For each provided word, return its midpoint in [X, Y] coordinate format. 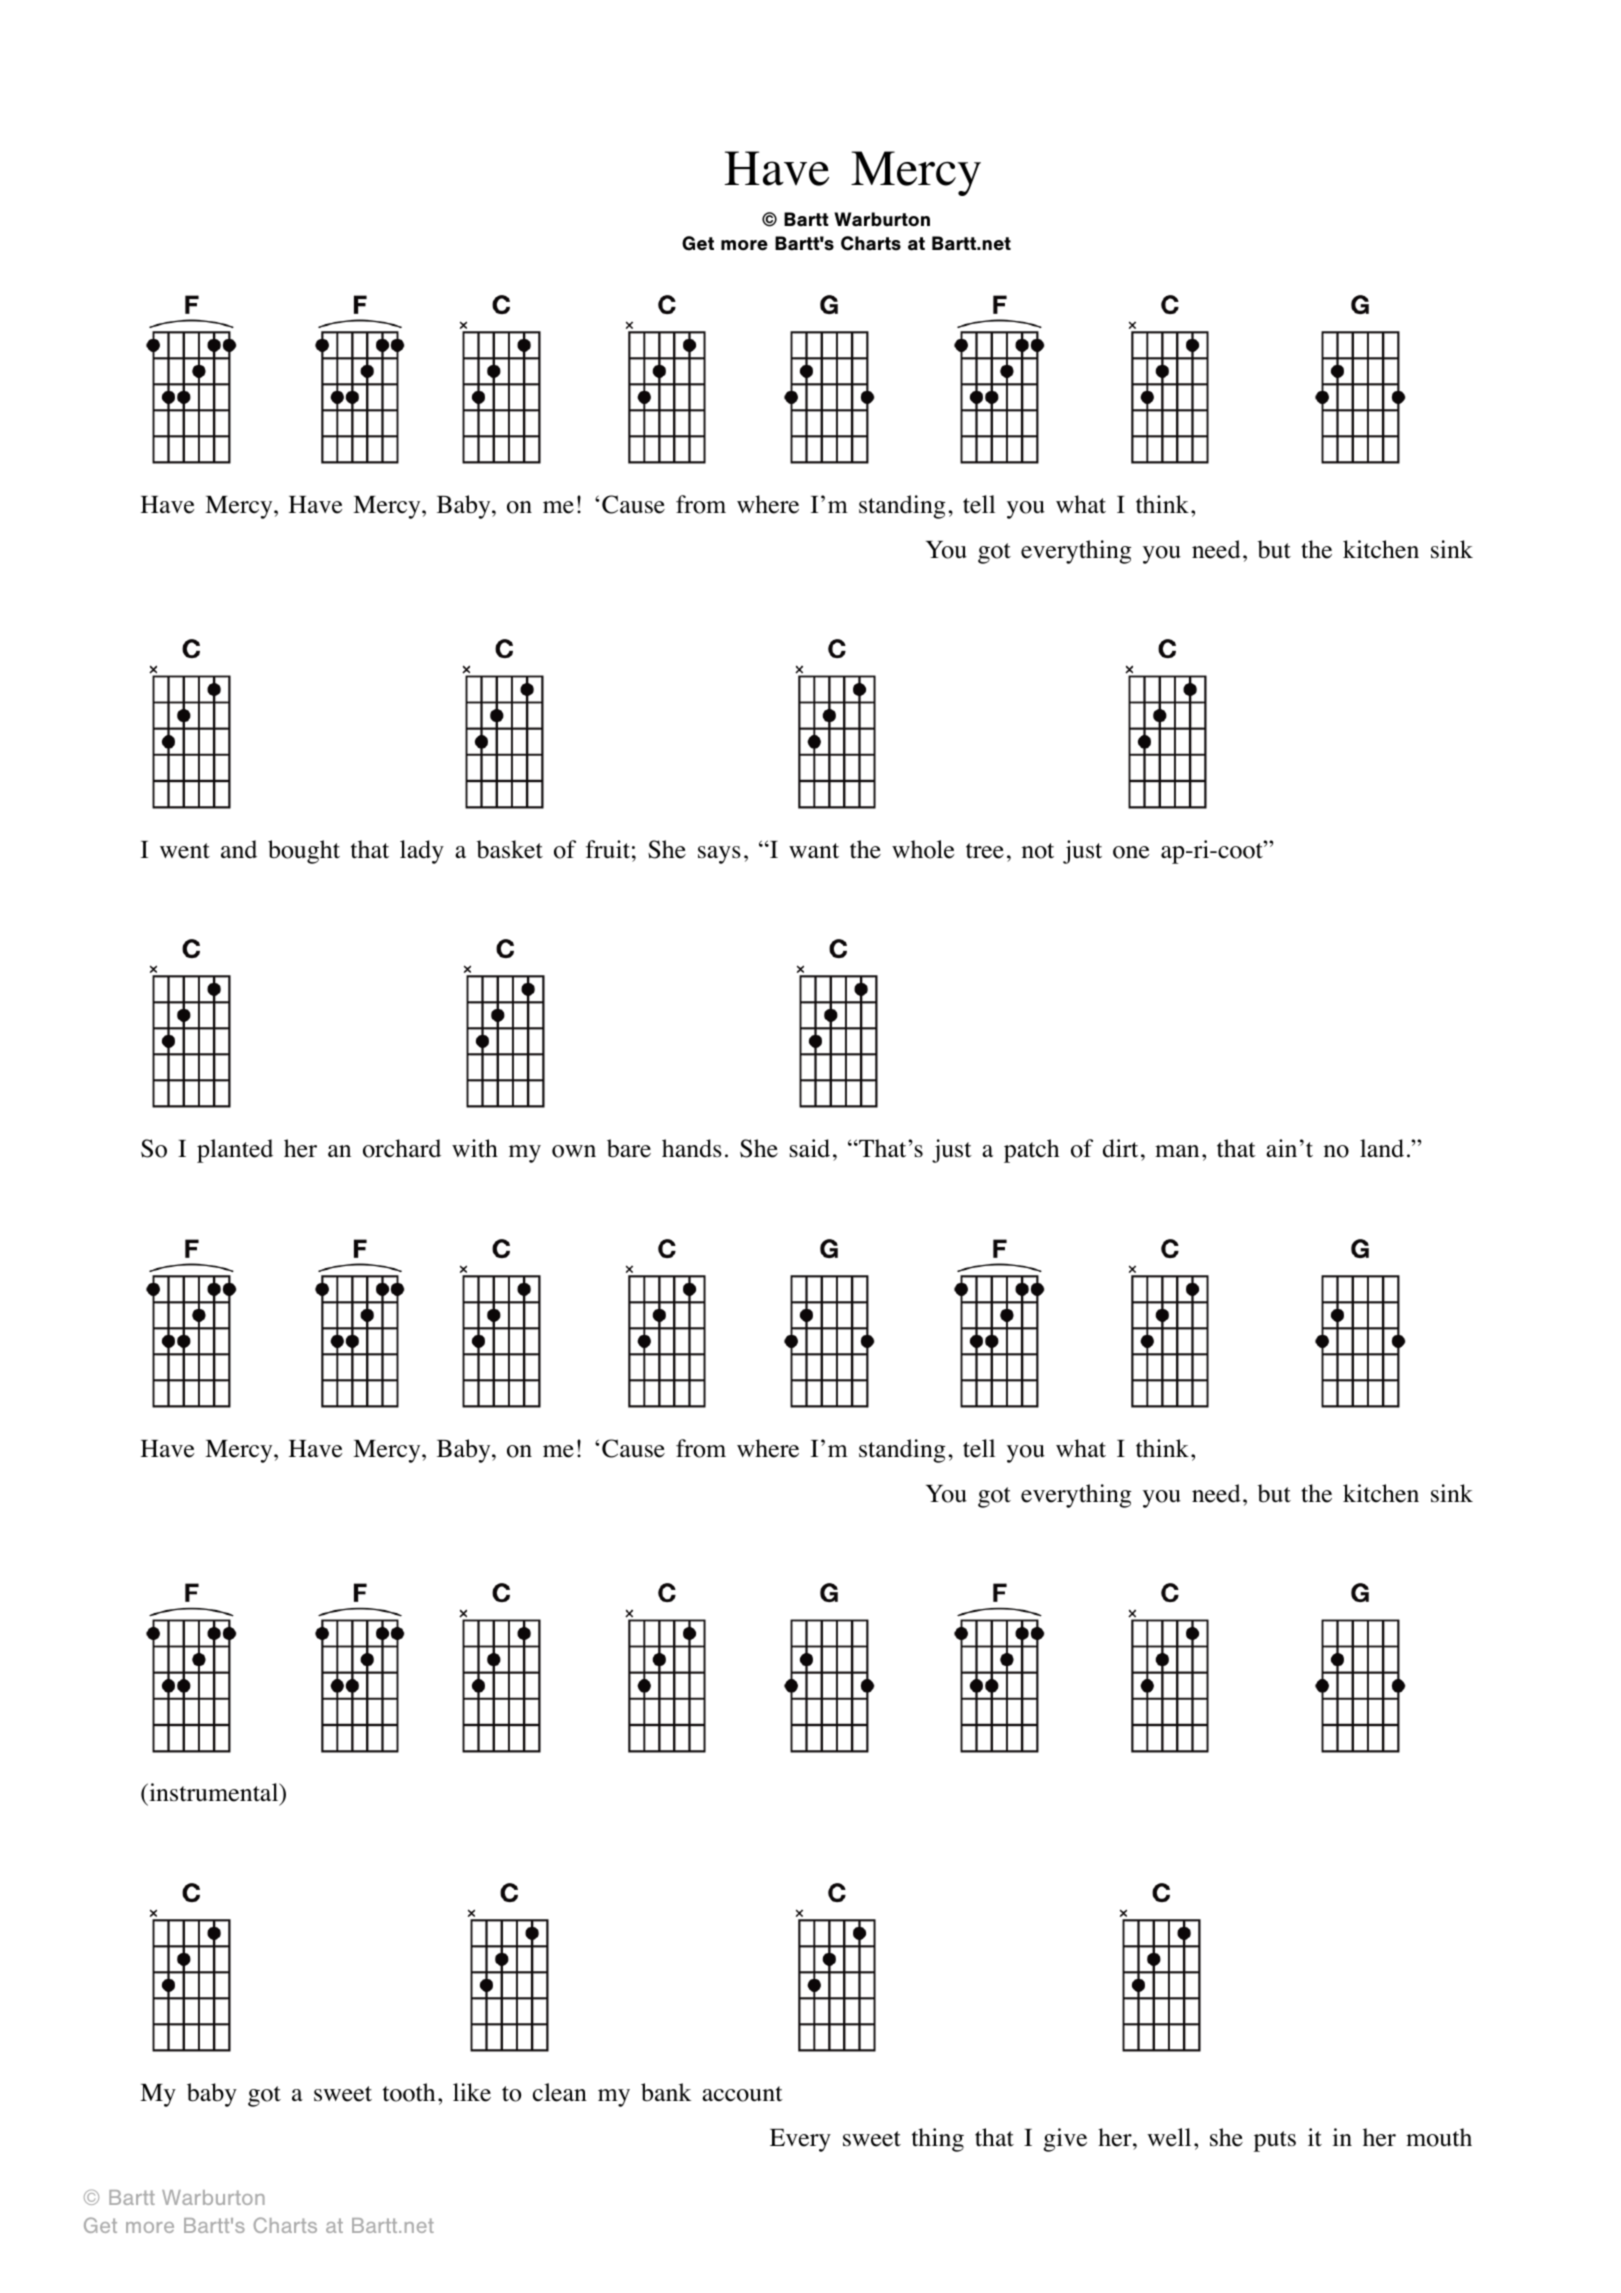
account [742, 2094]
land [1382, 1148]
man [1177, 1151]
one [1131, 852]
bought [304, 852]
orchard [402, 1148]
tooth [409, 2092]
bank [666, 2092]
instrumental [214, 1794]
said [810, 1148]
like [472, 2092]
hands [692, 1148]
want [814, 850]
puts [1275, 2141]
